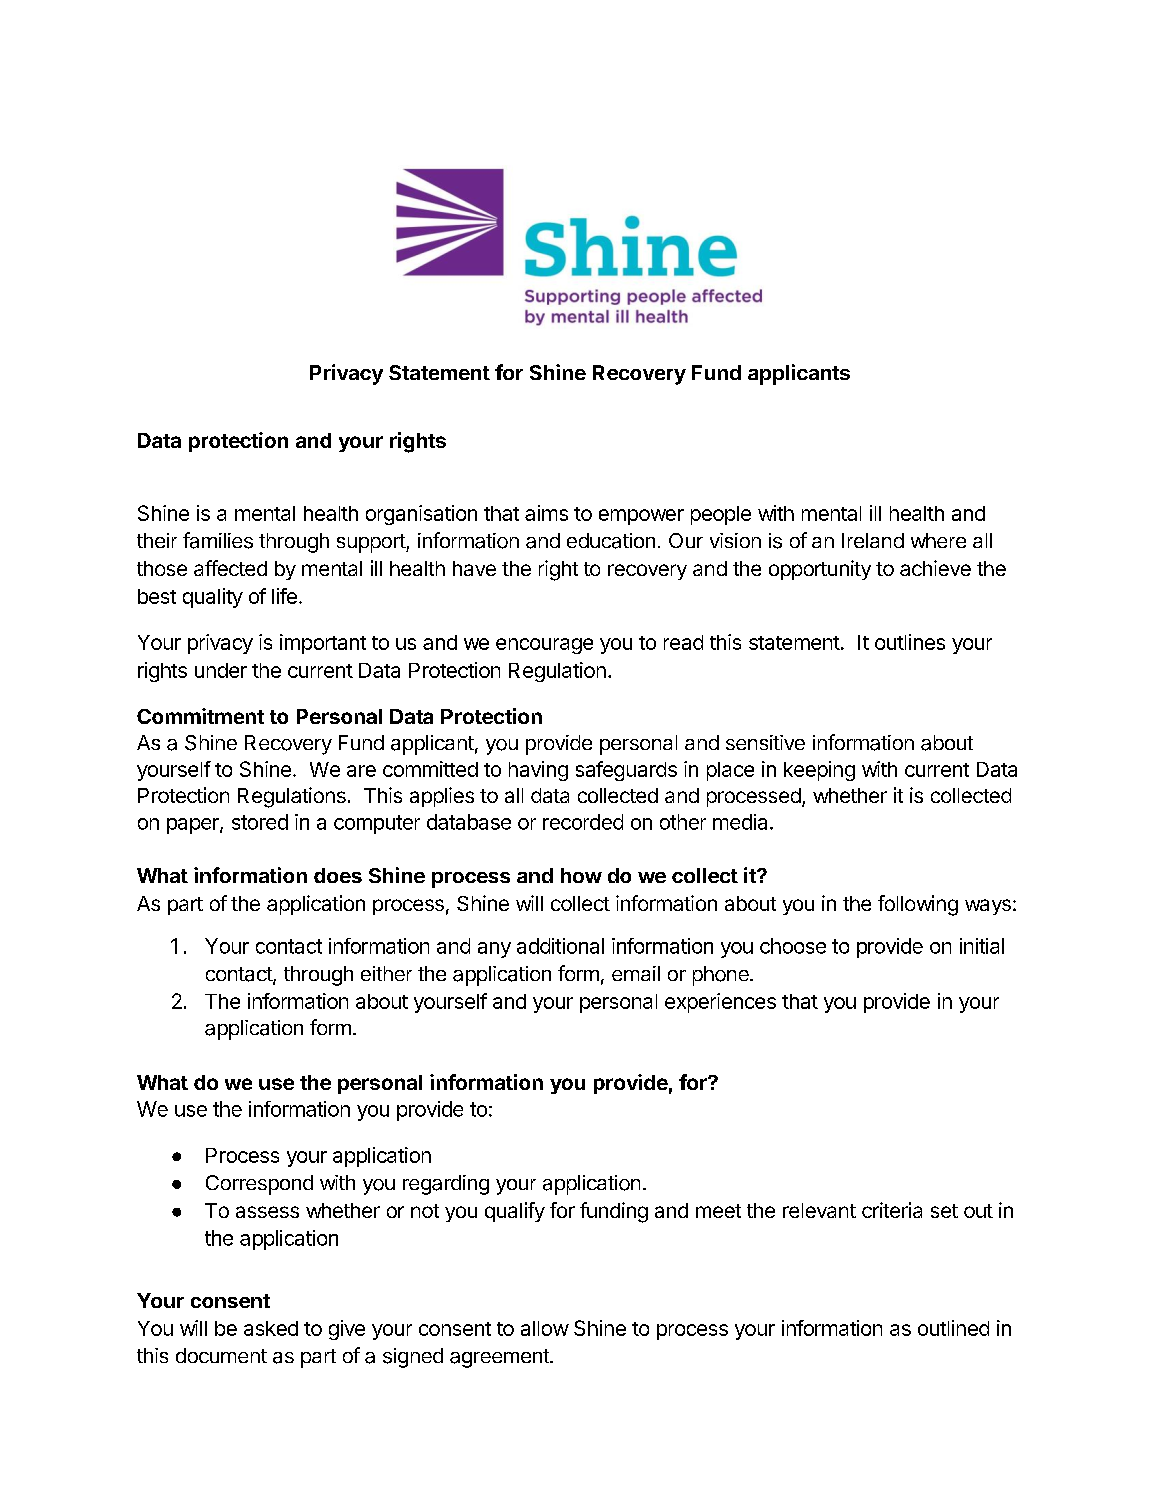 The image size is (1159, 1500). Describe the element at coordinates (560, 946) in the screenshot. I see `additional` at that location.
